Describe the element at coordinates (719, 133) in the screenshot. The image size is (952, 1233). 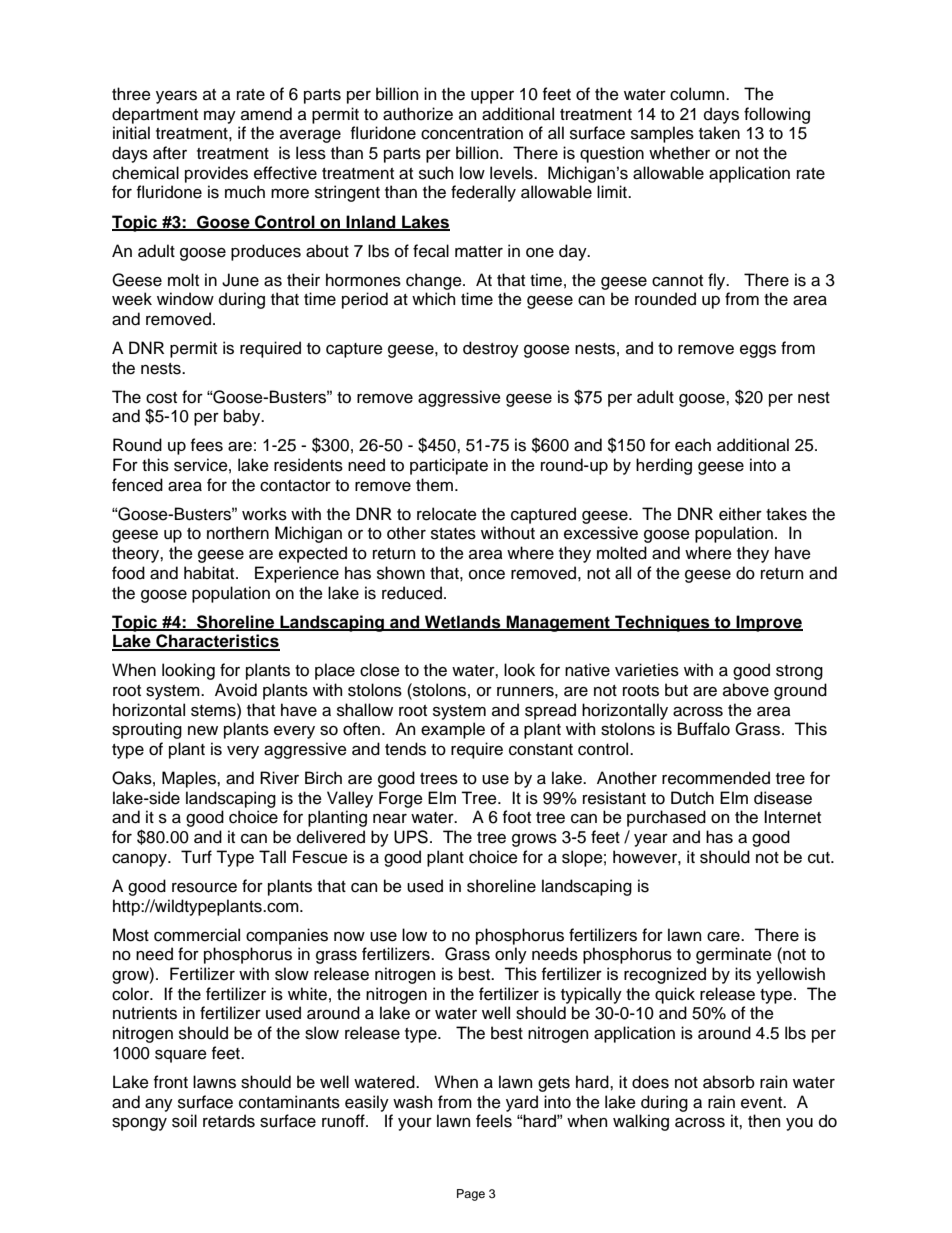
I see `taken` at that location.
